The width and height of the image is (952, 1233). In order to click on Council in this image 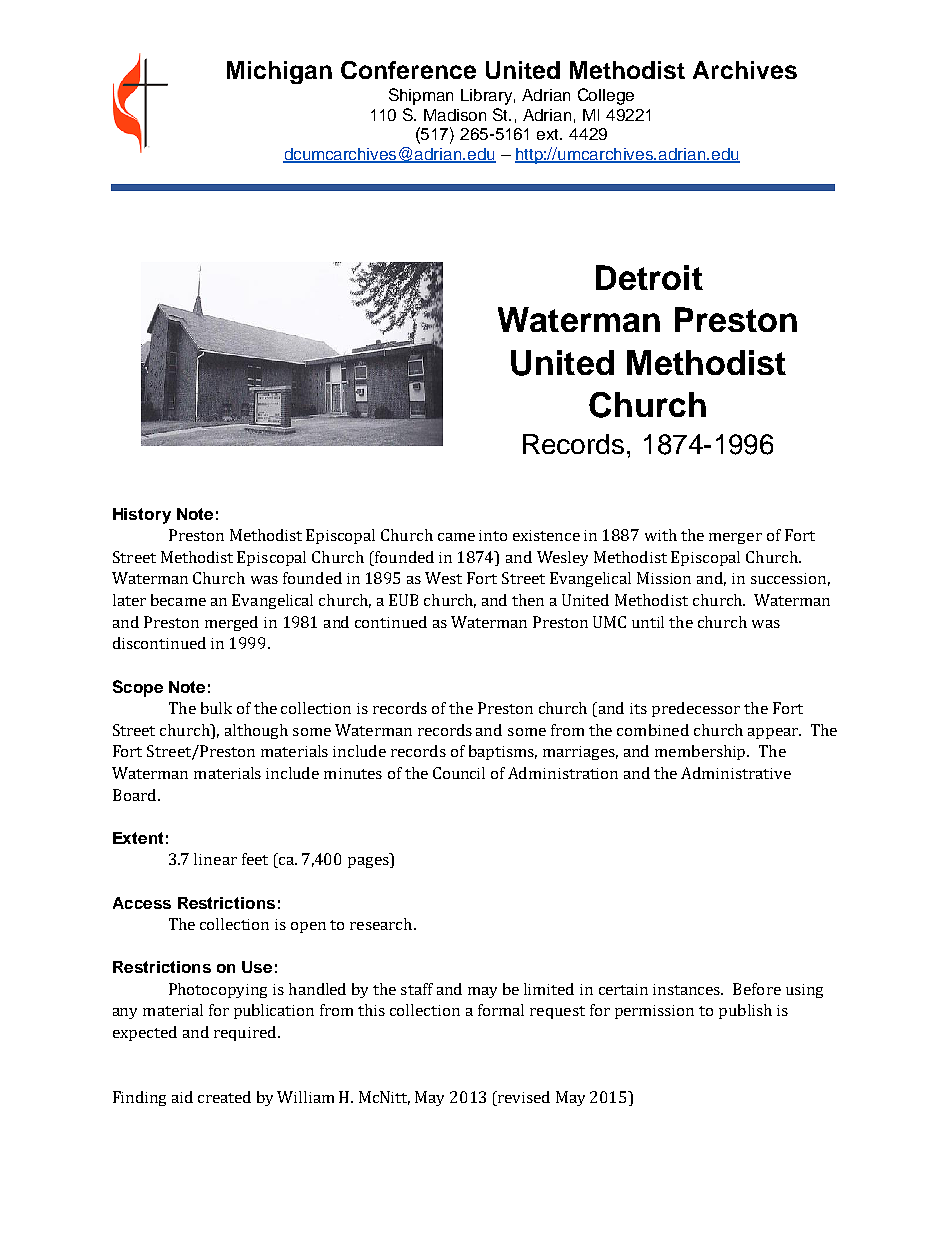, I will do `click(459, 773)`.
